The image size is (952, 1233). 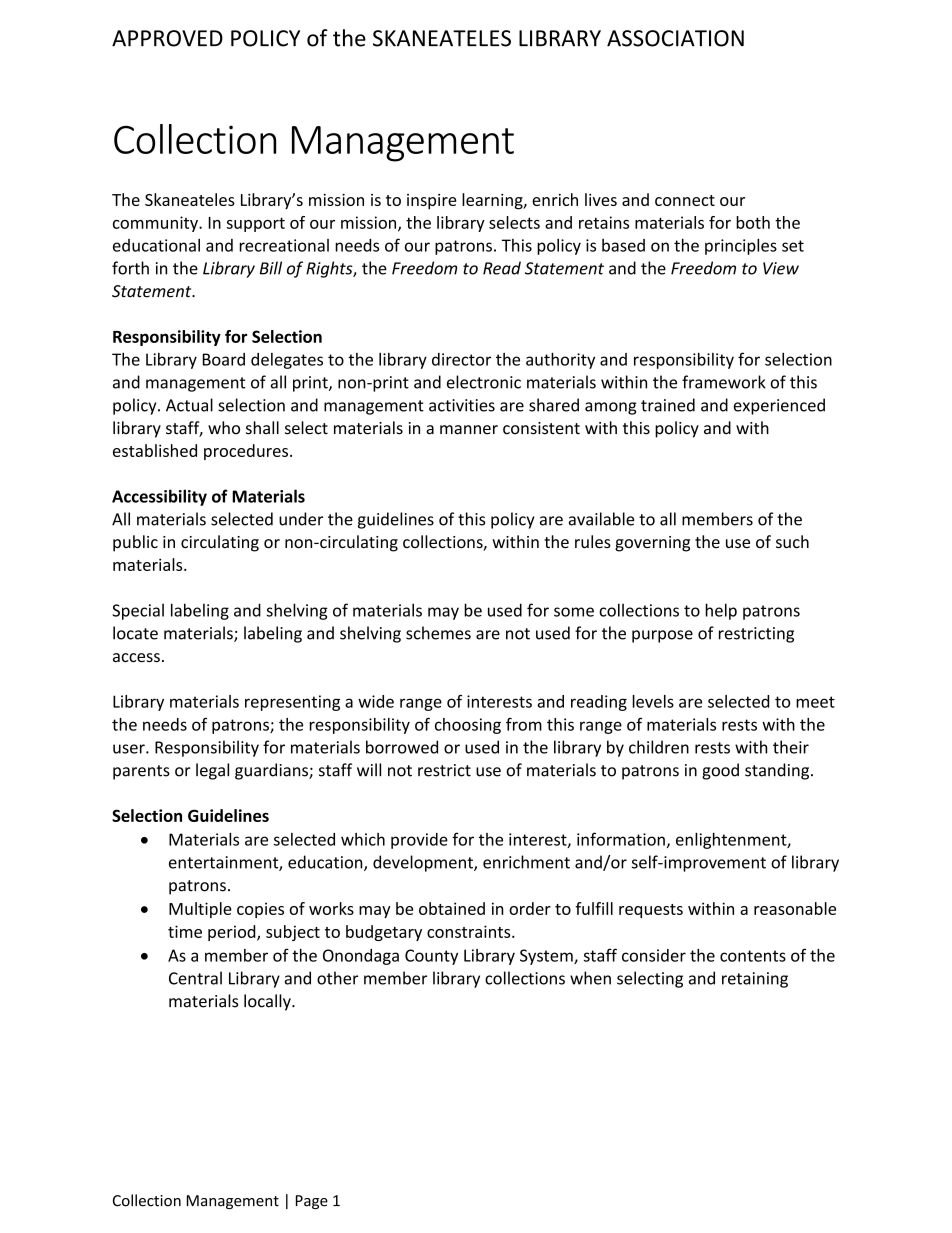 I want to click on good, so click(x=720, y=771).
